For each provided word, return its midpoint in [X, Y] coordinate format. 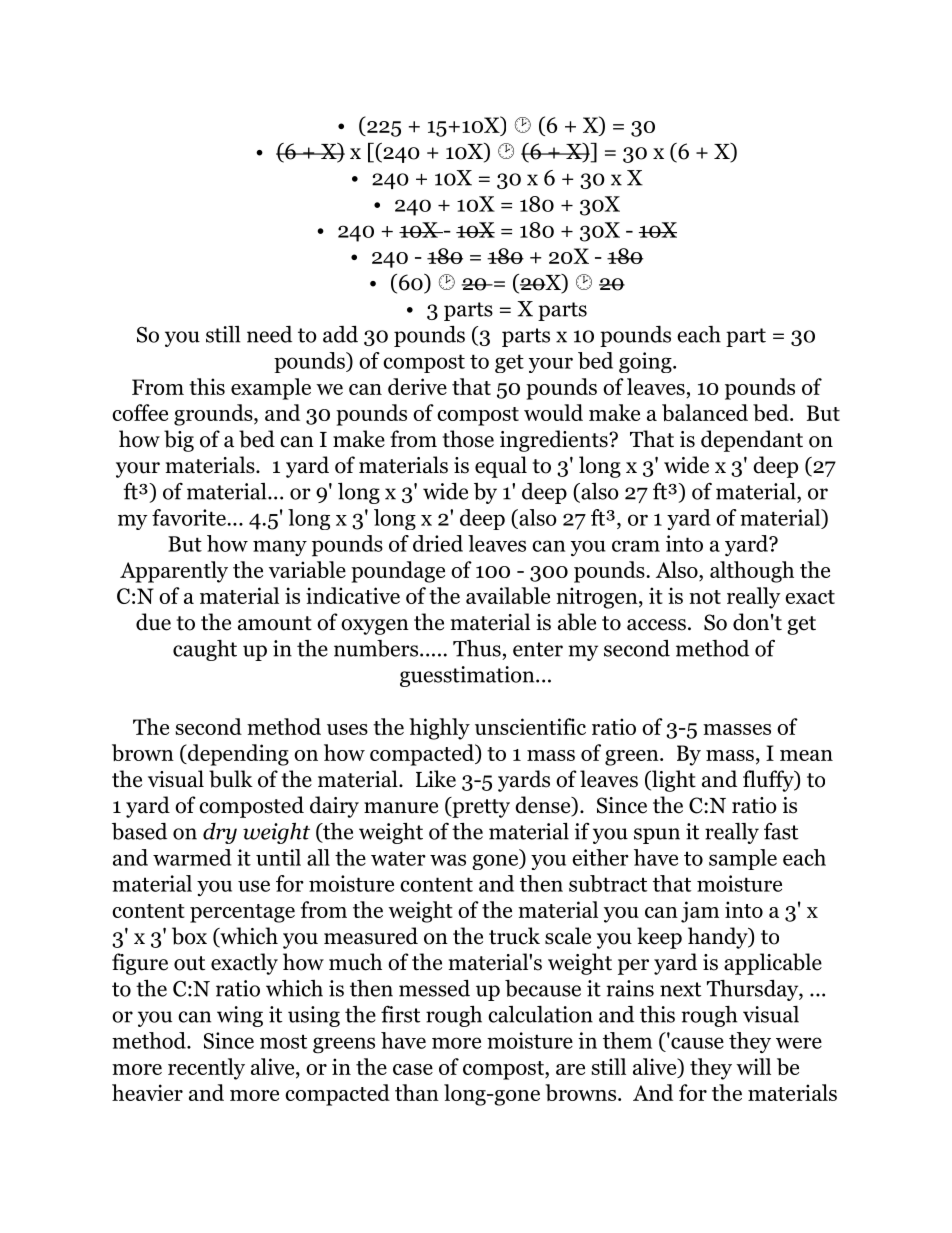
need [269, 334]
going [646, 362]
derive [417, 386]
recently [206, 1069]
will [753, 1066]
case [413, 1069]
